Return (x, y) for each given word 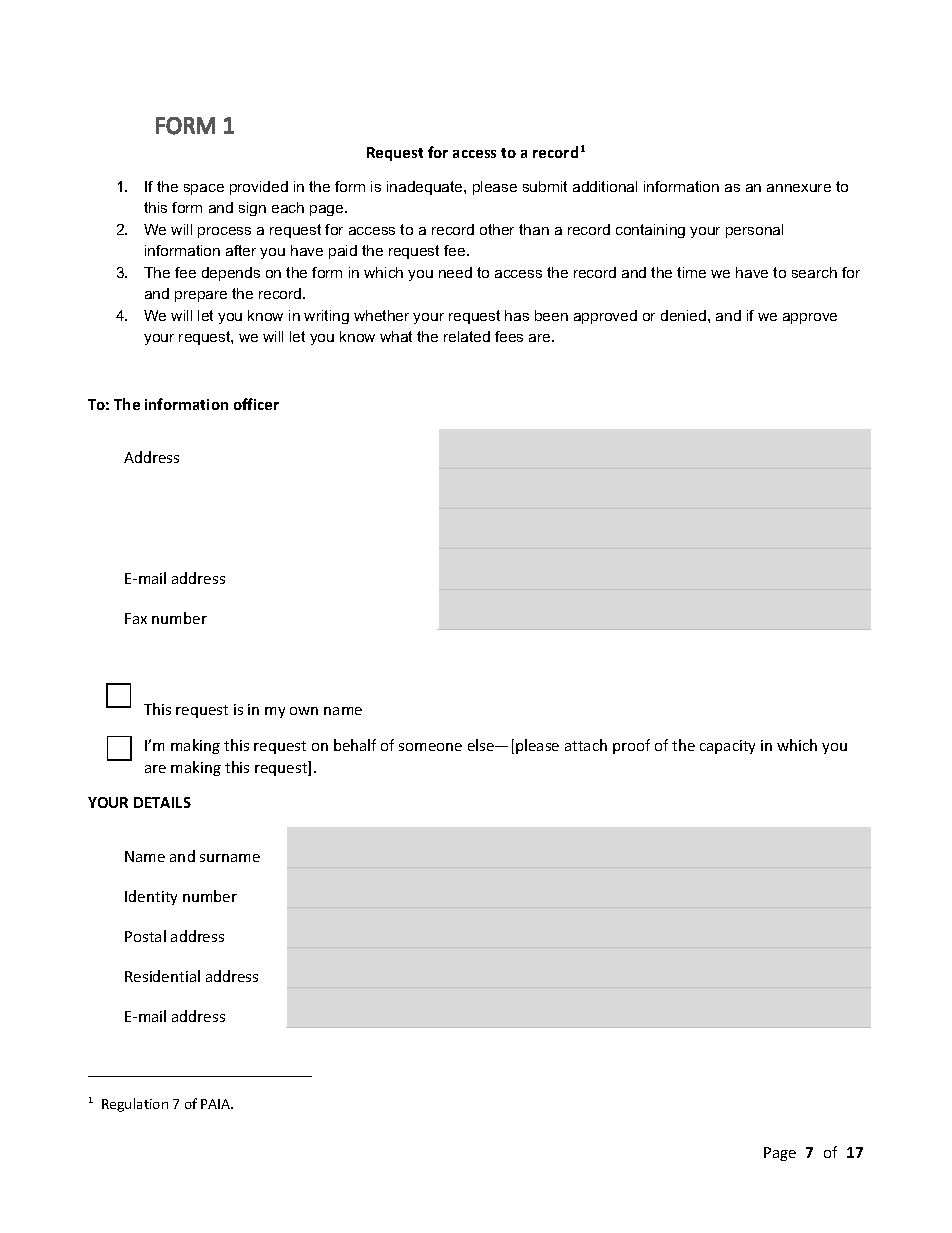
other (497, 229)
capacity (727, 747)
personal (754, 231)
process (224, 232)
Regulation (135, 1105)
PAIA (217, 1104)
